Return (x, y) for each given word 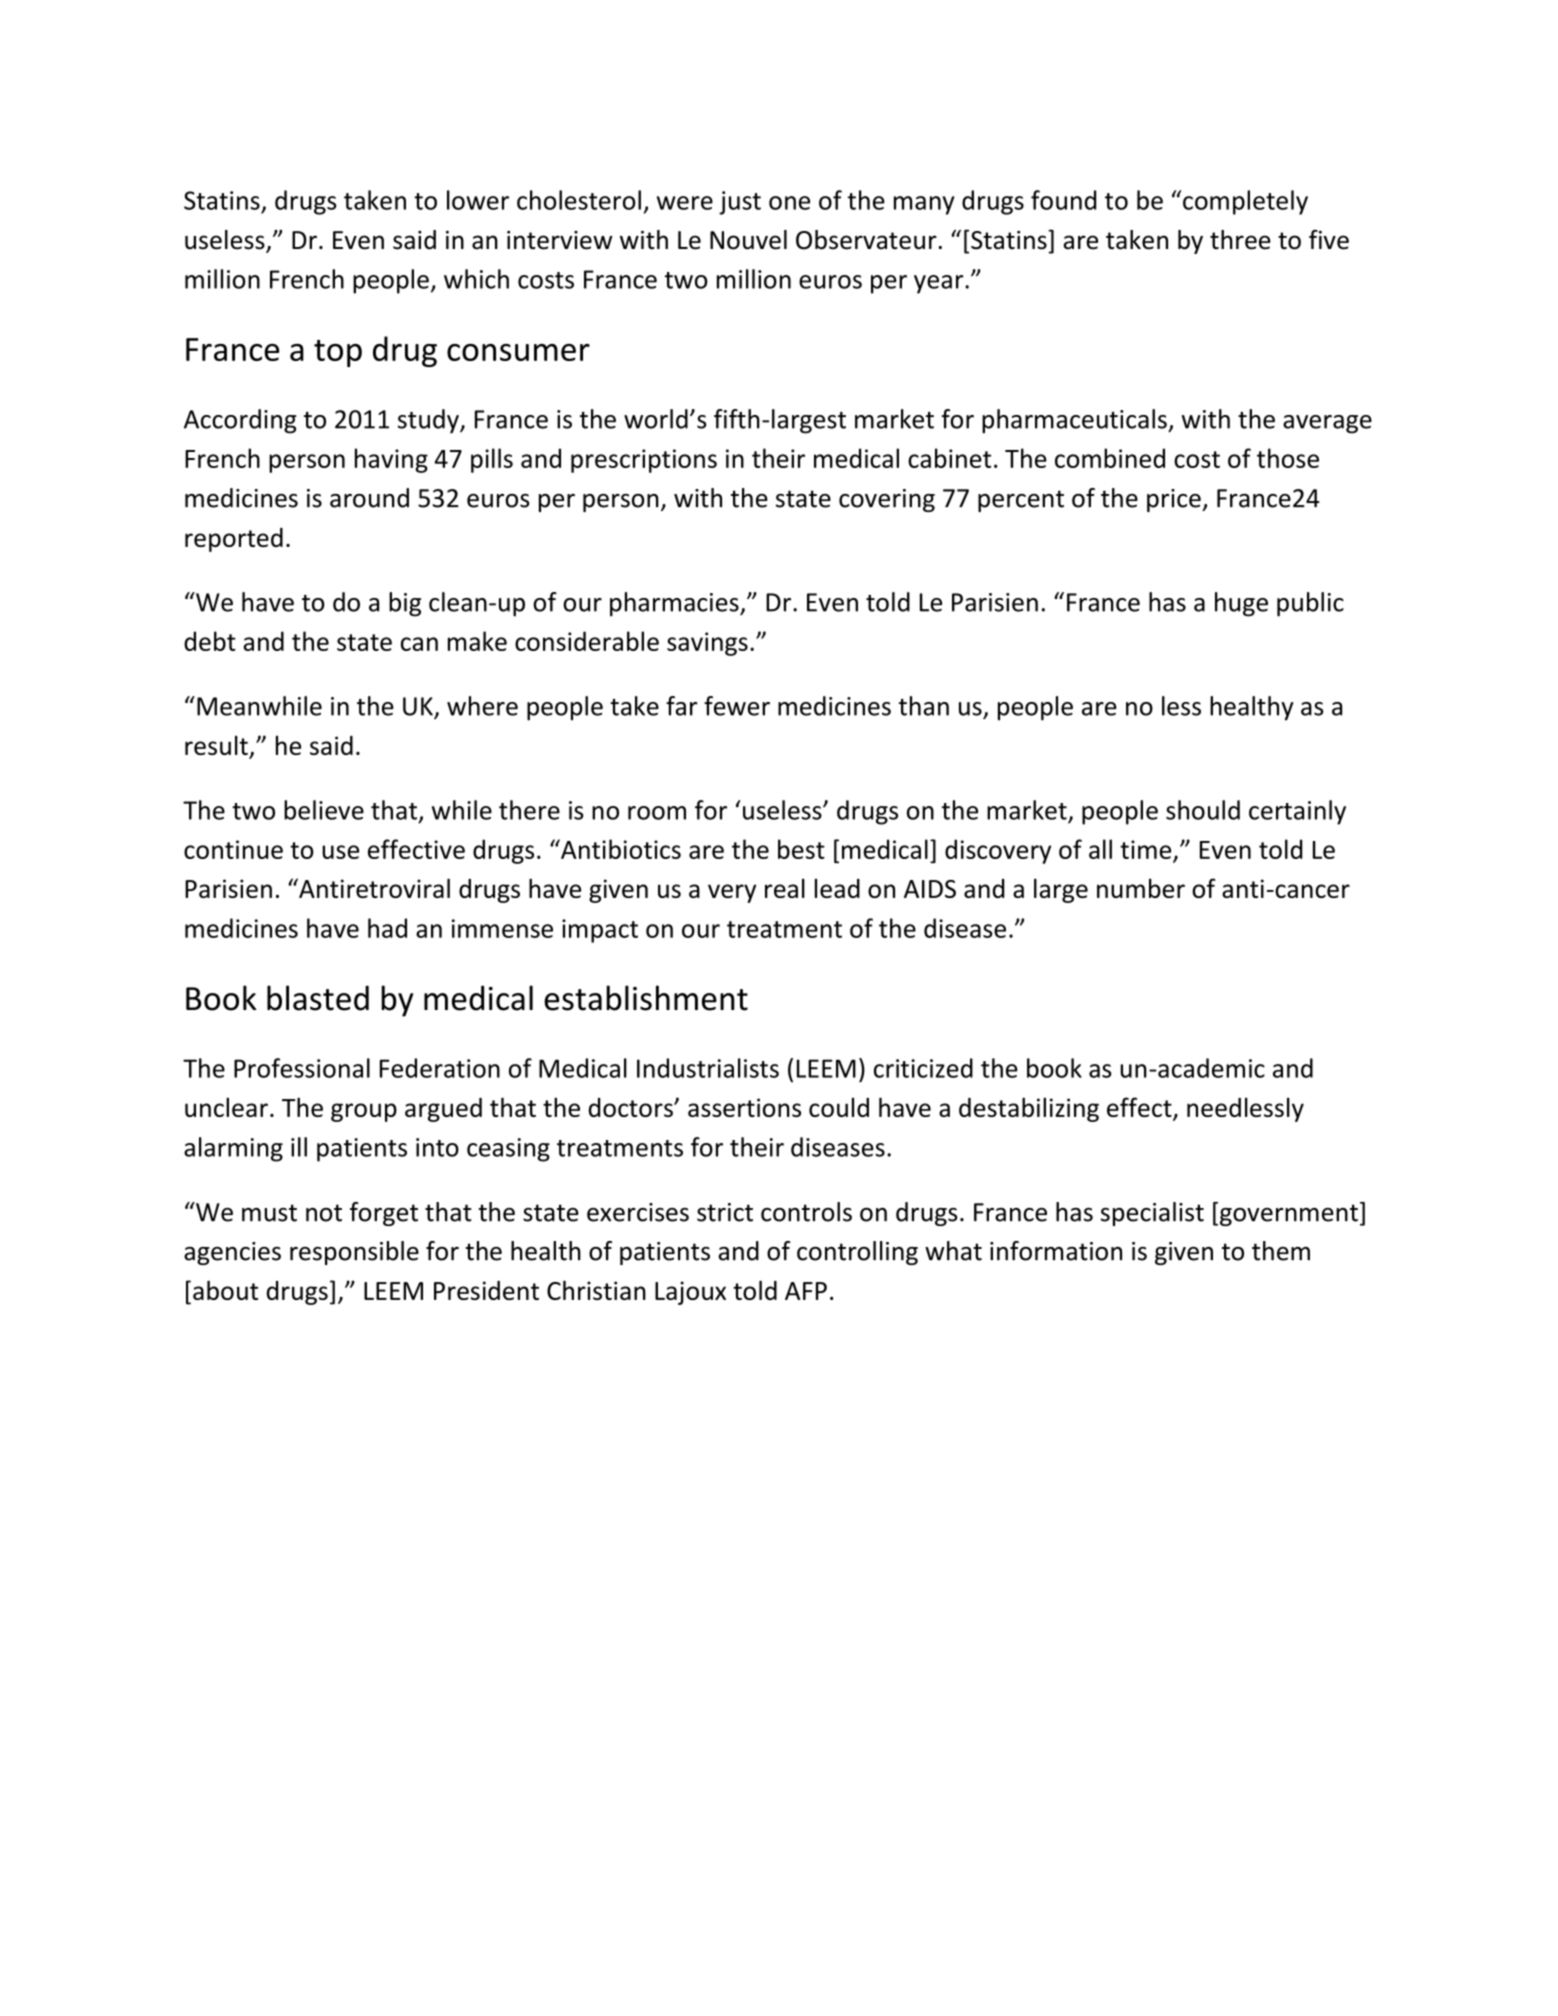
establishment (646, 998)
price (1175, 500)
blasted (318, 998)
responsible (354, 1253)
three (1240, 240)
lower (478, 200)
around (369, 498)
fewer (737, 706)
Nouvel (748, 240)
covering (887, 500)
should (1203, 810)
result (217, 746)
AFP (806, 1291)
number (1141, 888)
